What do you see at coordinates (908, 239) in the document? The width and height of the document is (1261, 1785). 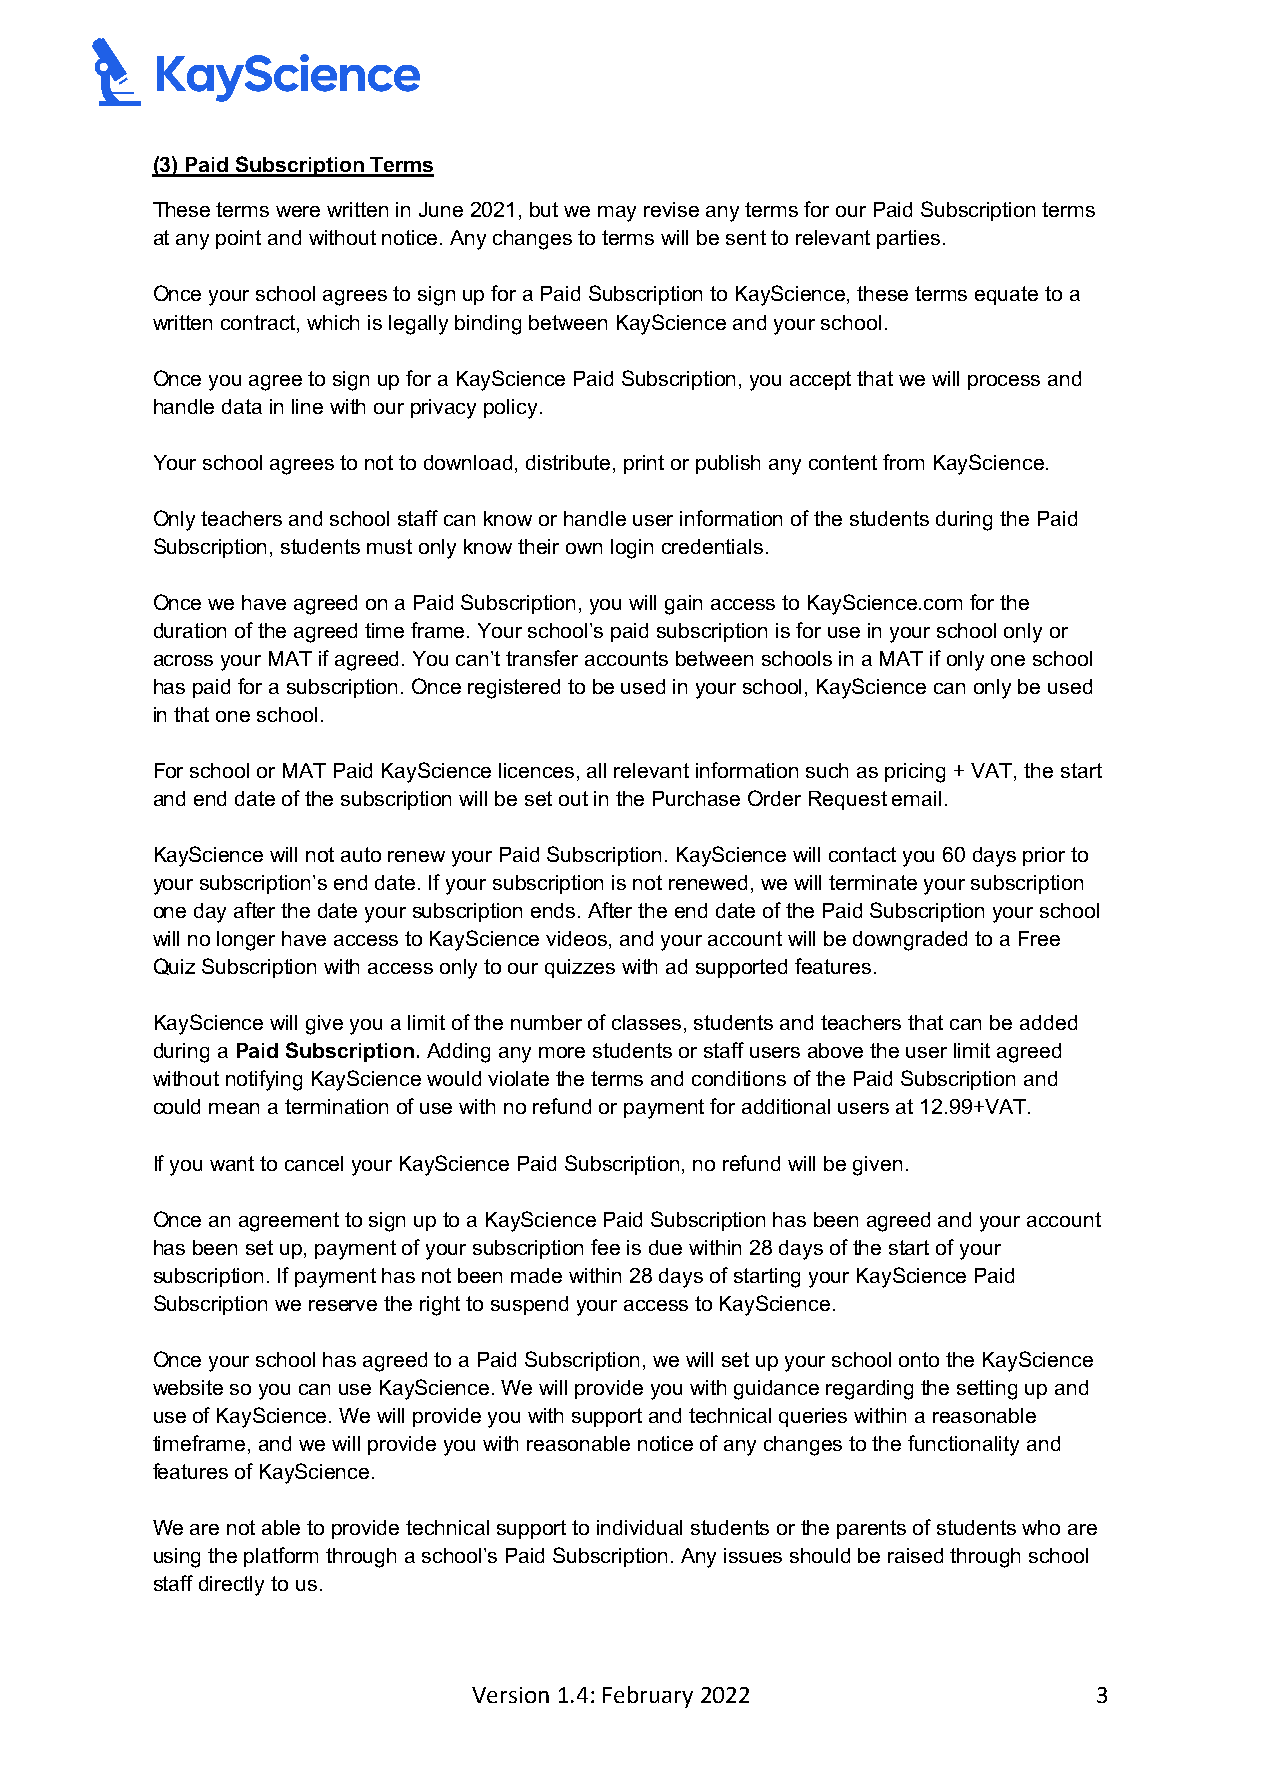 I see `parties` at bounding box center [908, 239].
